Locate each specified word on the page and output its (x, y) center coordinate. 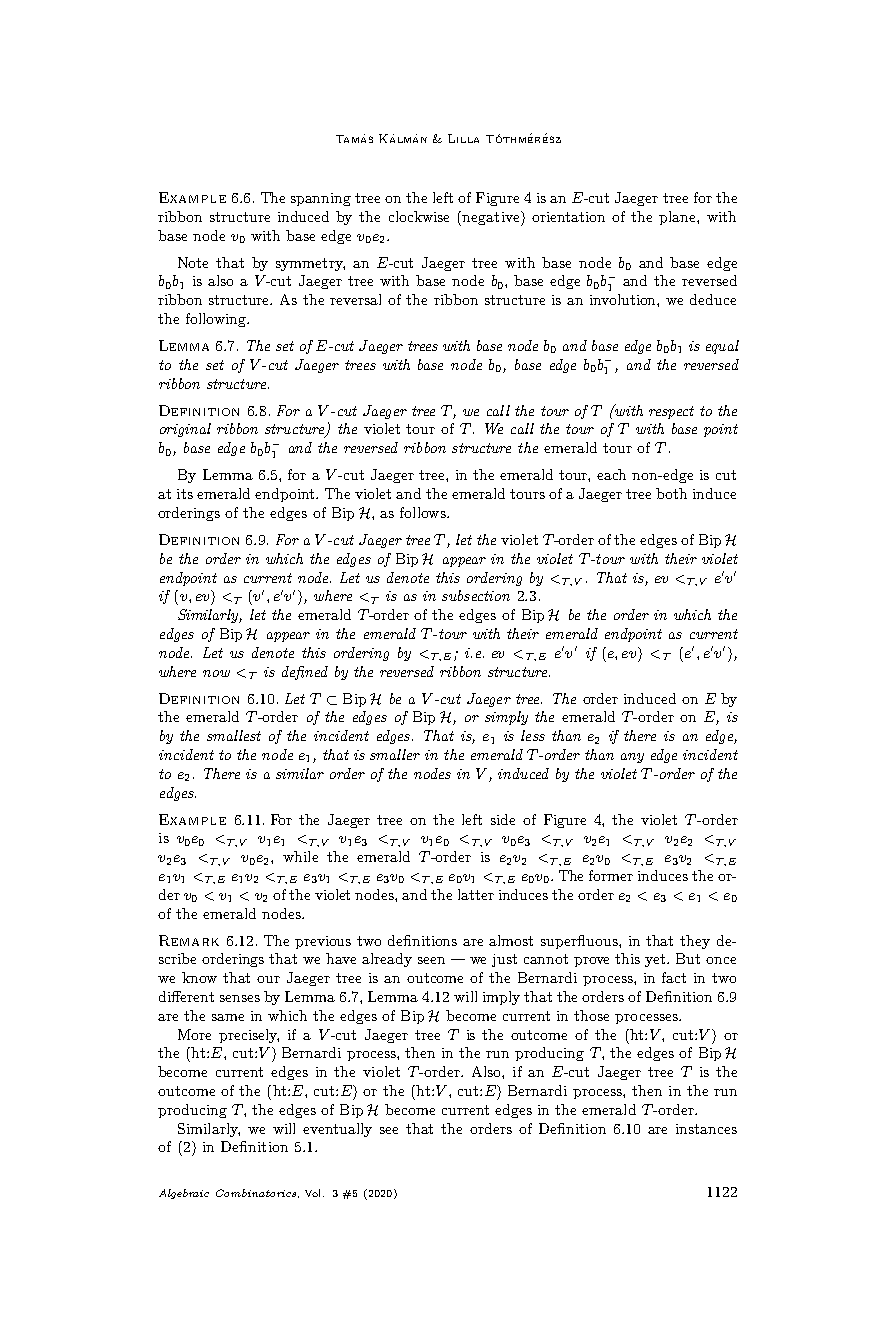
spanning (321, 199)
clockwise (419, 216)
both (671, 493)
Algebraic (184, 1194)
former (611, 875)
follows (424, 512)
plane (678, 218)
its (185, 494)
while (300, 856)
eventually (337, 1130)
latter (476, 894)
